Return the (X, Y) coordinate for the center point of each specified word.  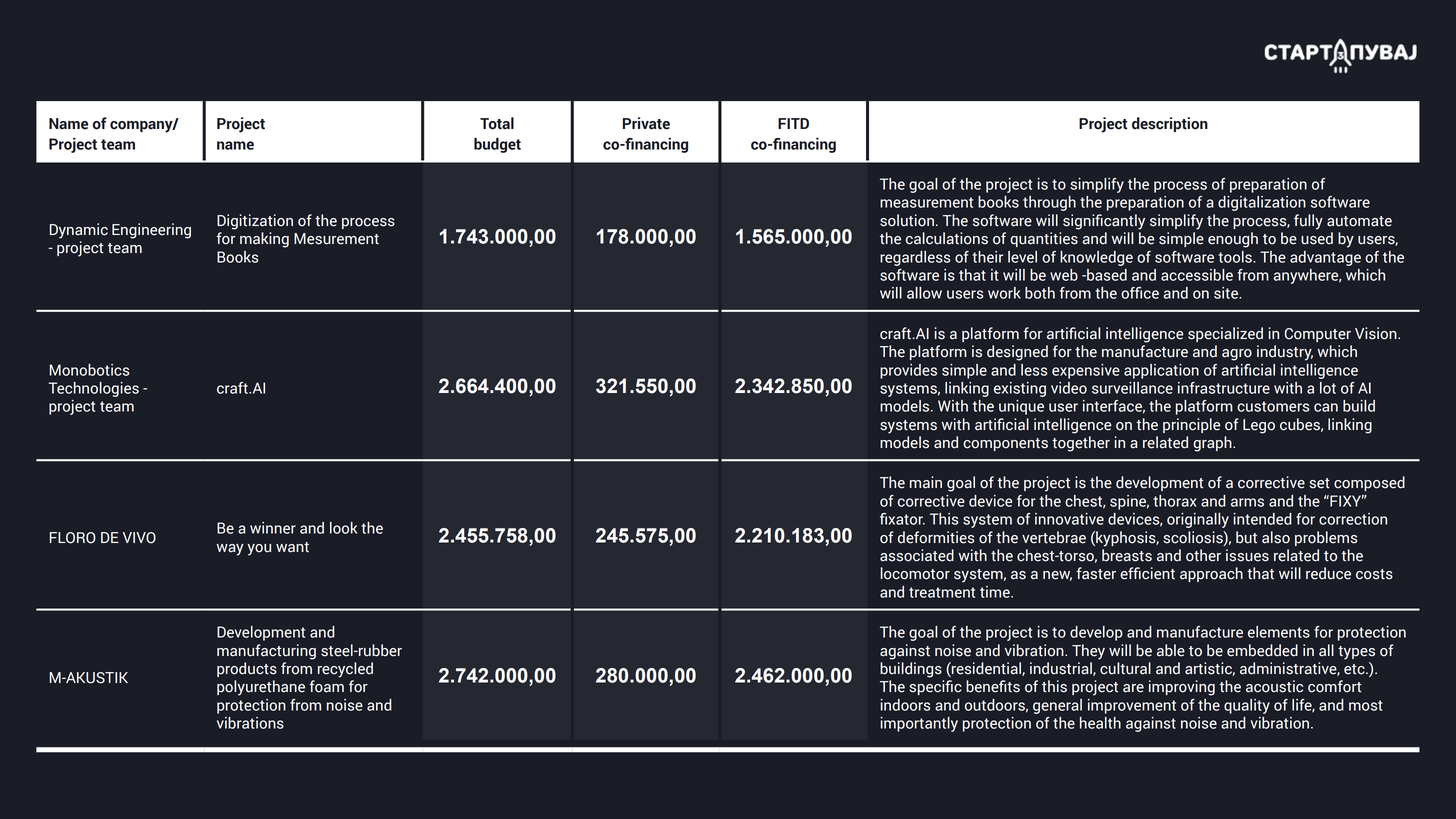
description (1170, 124)
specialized (1225, 334)
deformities (936, 537)
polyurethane (261, 688)
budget (497, 145)
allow (924, 293)
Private (646, 123)
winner (273, 528)
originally (1198, 520)
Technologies (93, 389)
